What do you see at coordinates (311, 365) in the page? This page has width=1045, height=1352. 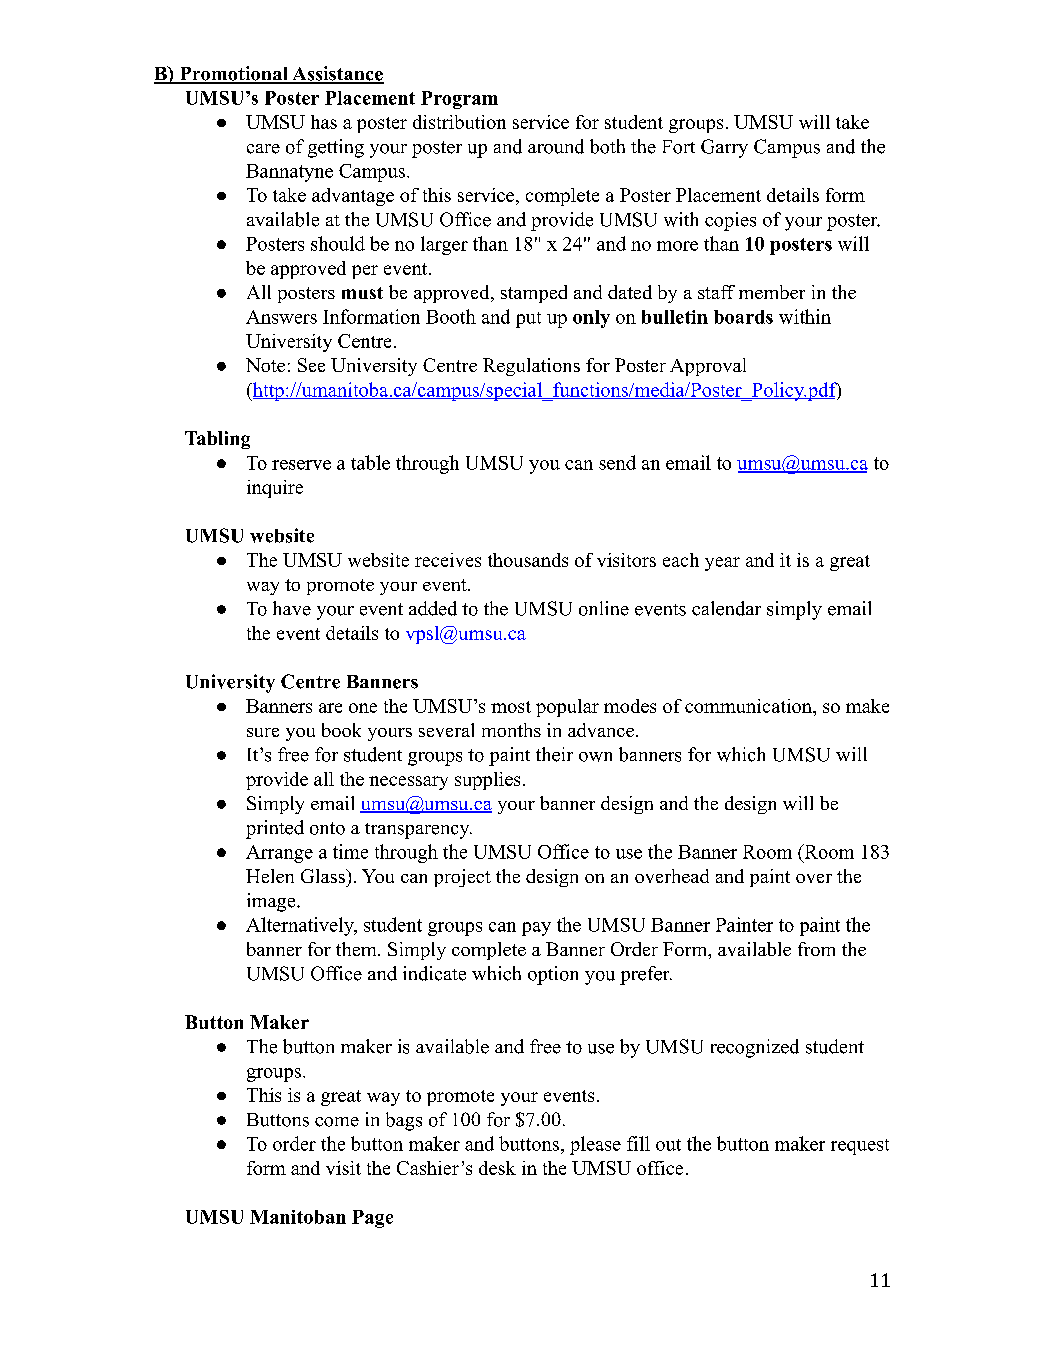 I see `See` at bounding box center [311, 365].
